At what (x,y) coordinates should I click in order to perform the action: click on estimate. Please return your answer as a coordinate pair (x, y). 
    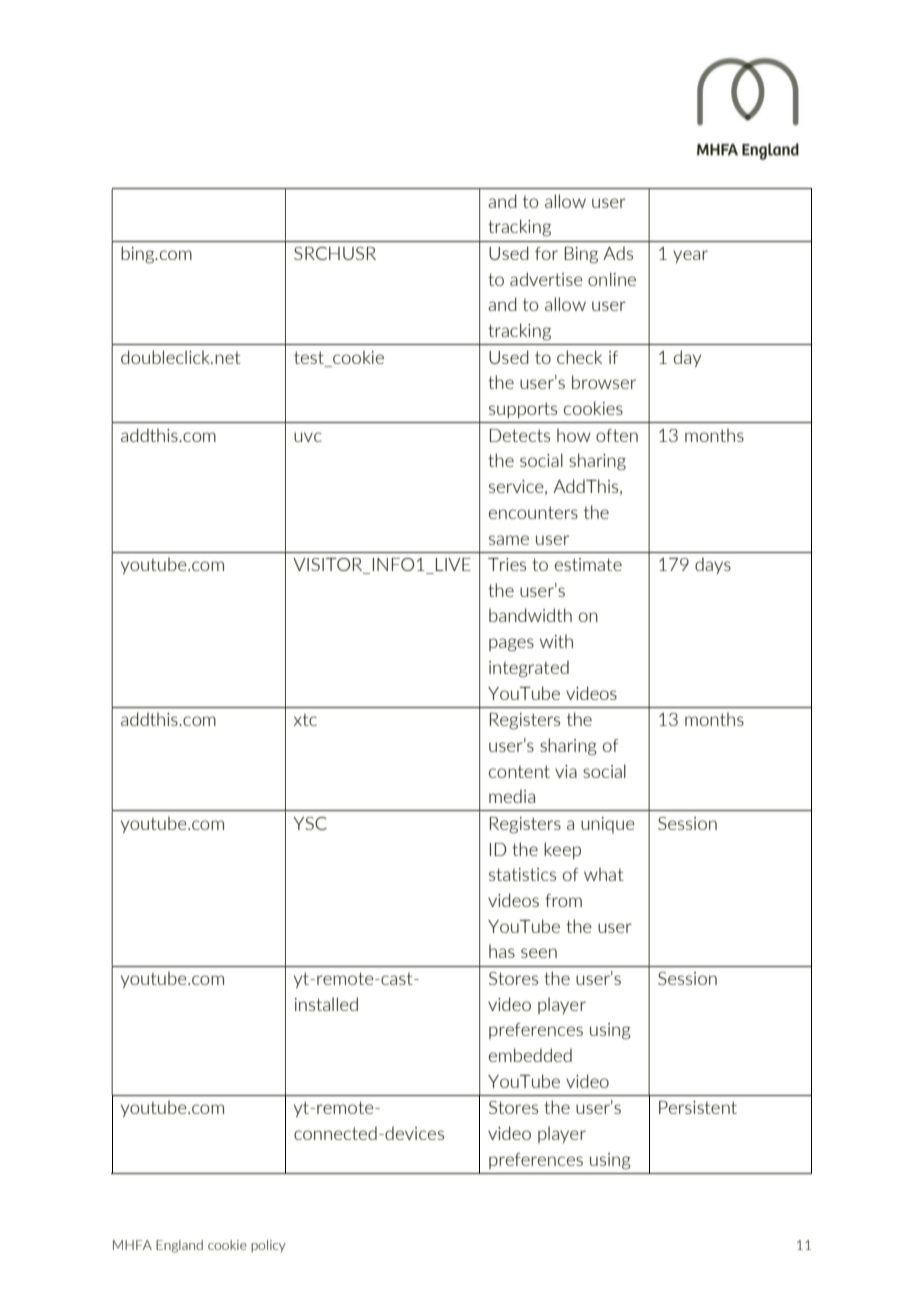
    Looking at the image, I should click on (588, 564).
